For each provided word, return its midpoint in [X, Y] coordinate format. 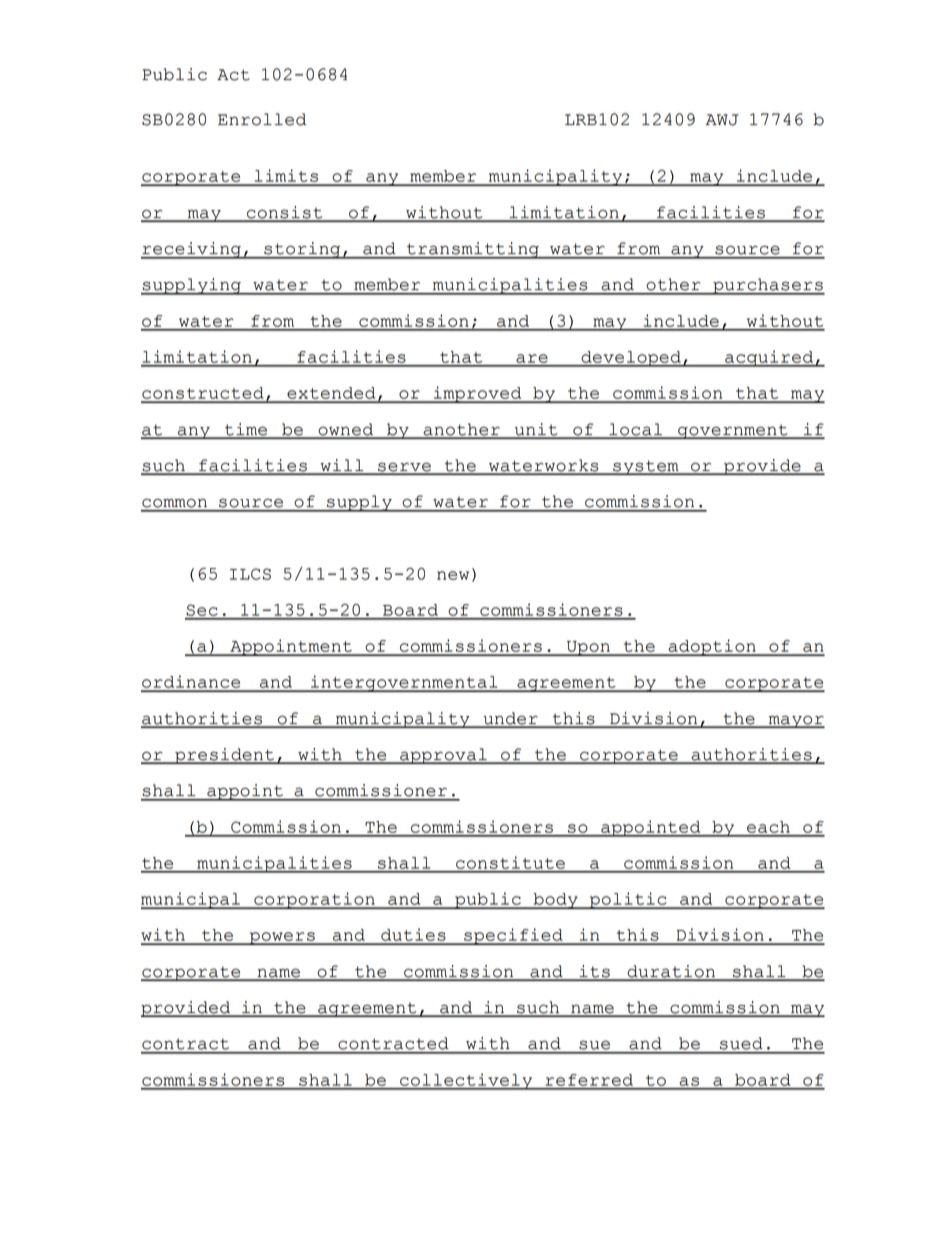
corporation [314, 900]
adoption [712, 647]
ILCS [250, 574]
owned [346, 430]
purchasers [768, 286]
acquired [769, 358]
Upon [588, 648]
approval [443, 756]
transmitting [473, 250]
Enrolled [262, 119]
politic [628, 900]
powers [282, 938]
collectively [466, 1081]
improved [478, 394]
